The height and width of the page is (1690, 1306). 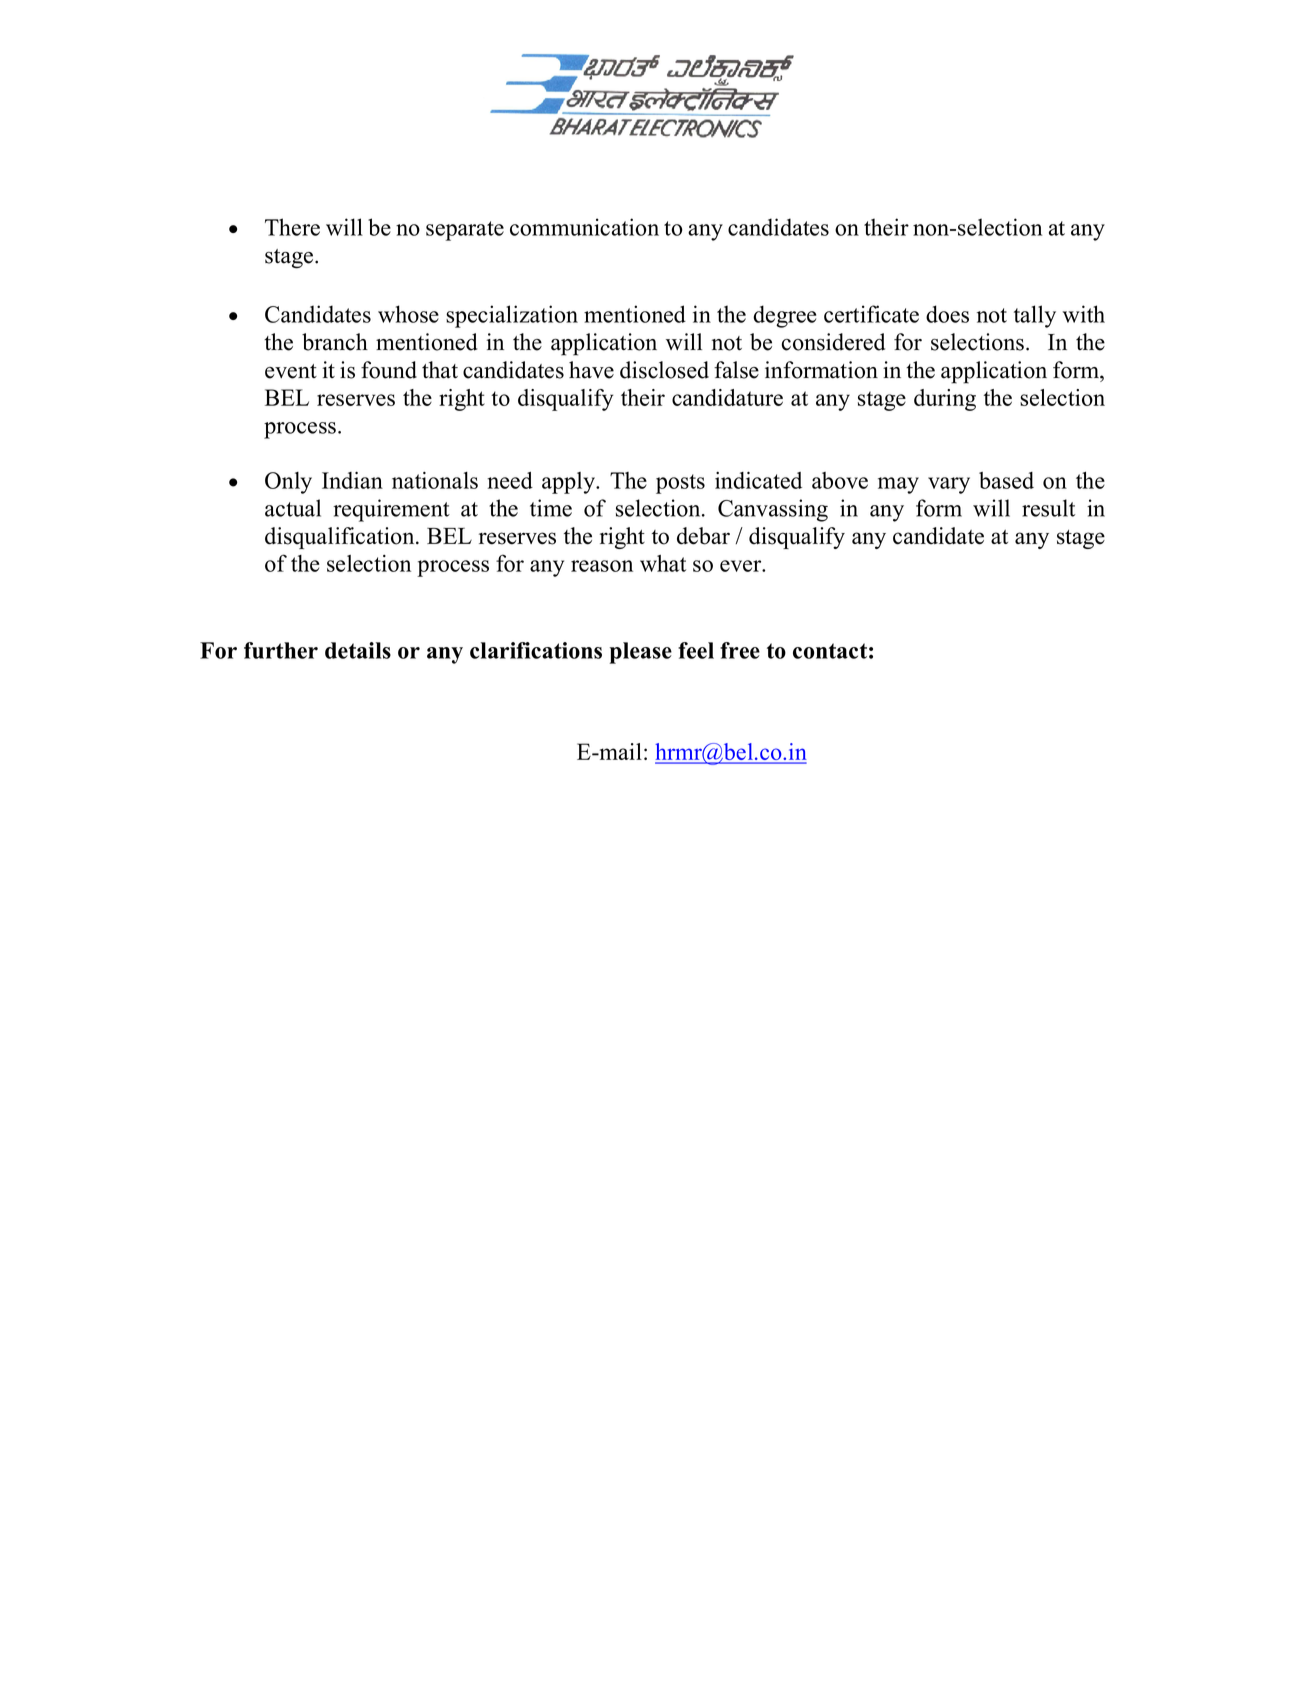 What do you see at coordinates (1048, 508) in the page?
I see `result` at bounding box center [1048, 508].
